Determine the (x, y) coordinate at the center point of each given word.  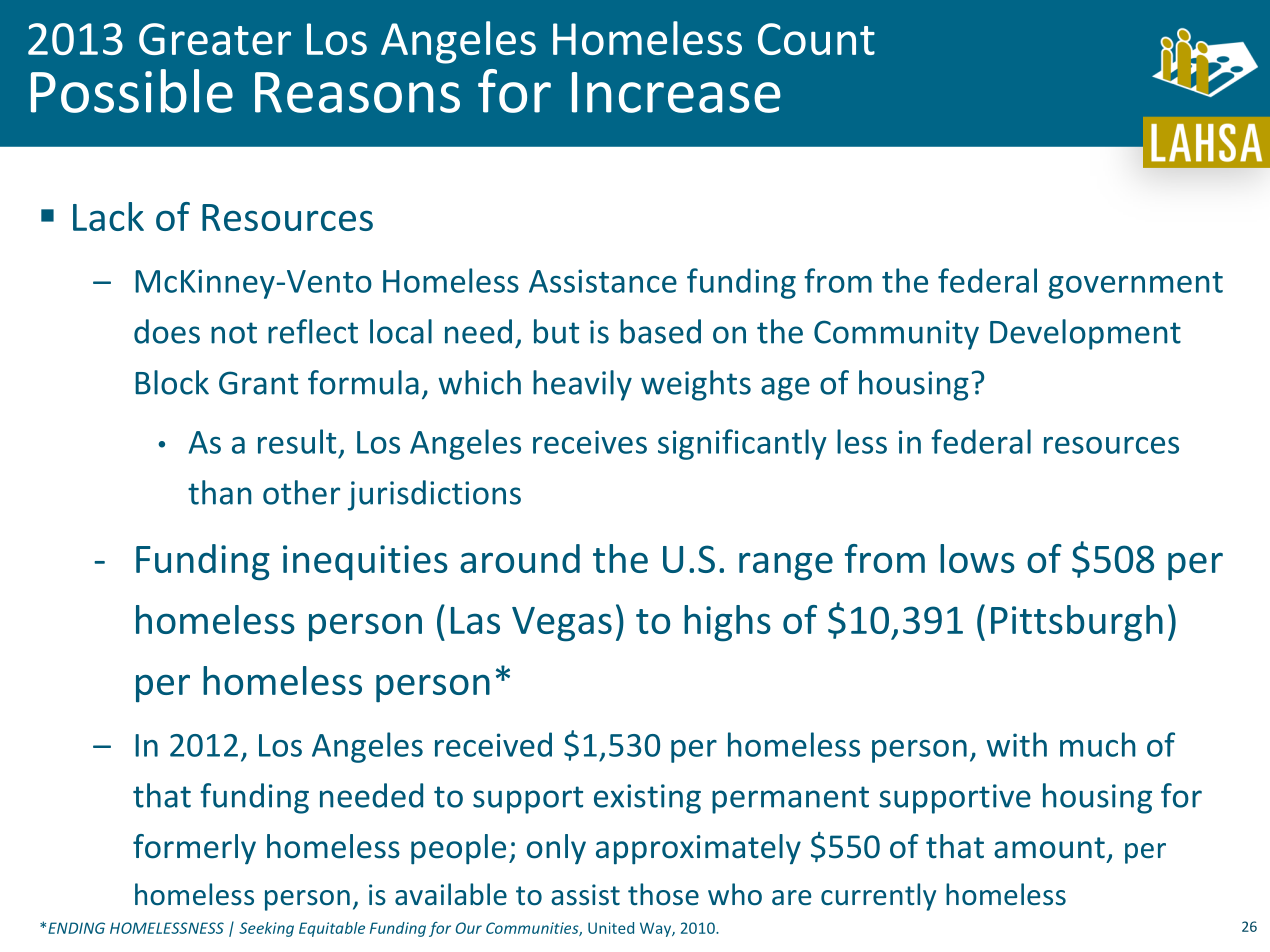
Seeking (266, 929)
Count (816, 39)
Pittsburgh (1077, 623)
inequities (365, 562)
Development (1085, 334)
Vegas (562, 624)
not (234, 333)
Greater (215, 39)
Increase (676, 92)
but (556, 331)
